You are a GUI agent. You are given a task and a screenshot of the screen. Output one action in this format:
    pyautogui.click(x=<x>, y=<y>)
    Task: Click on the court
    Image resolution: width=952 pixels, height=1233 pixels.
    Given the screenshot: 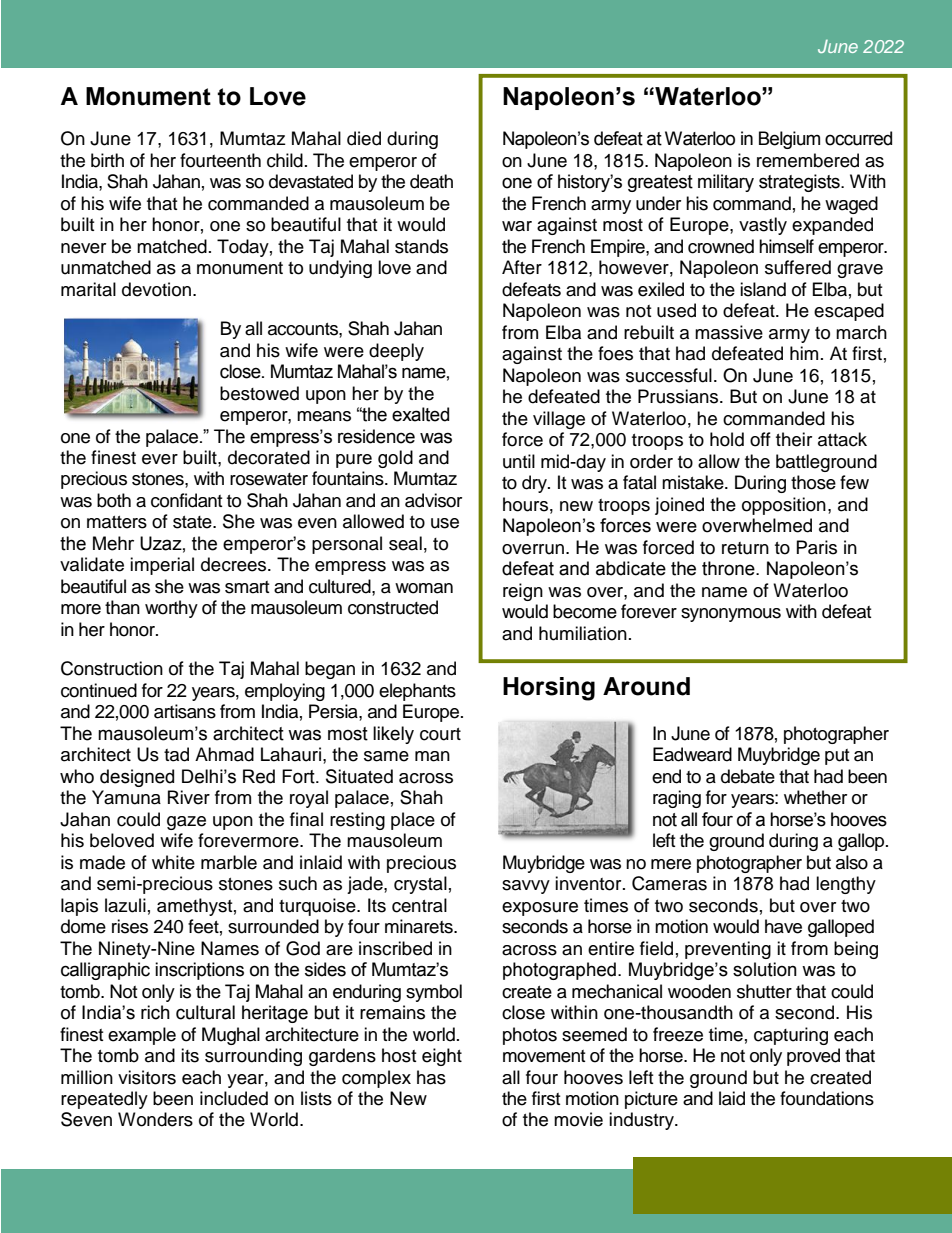 What is the action you would take?
    pyautogui.click(x=440, y=734)
